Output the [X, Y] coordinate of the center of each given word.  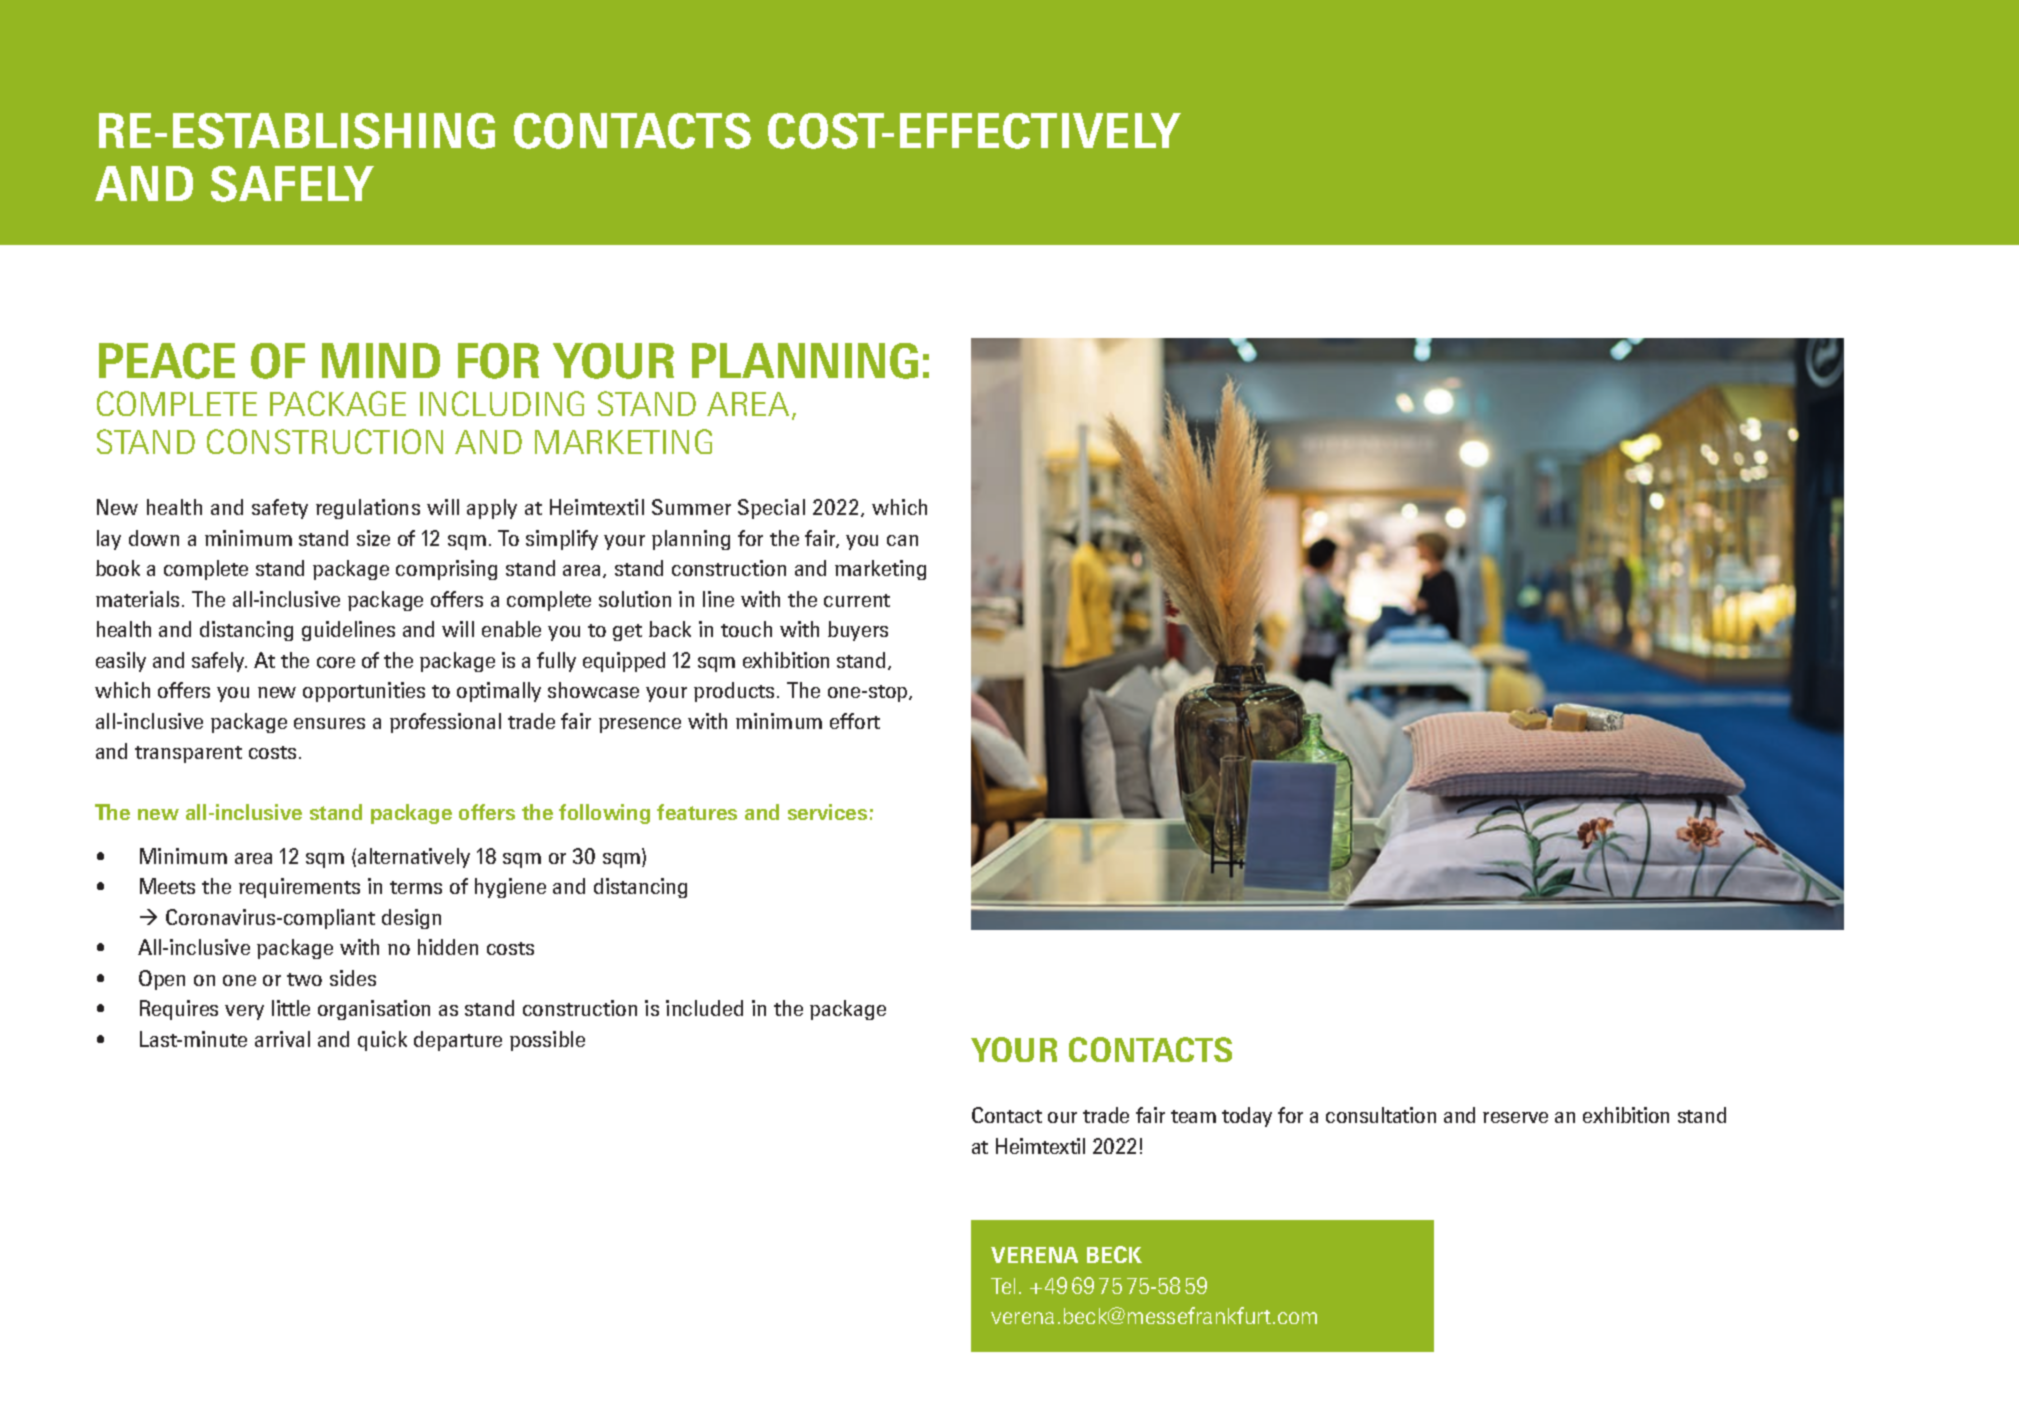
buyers [858, 631]
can [902, 540]
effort [855, 721]
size [373, 538]
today [1247, 1117]
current [857, 600]
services [827, 812]
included [704, 1008]
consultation [1381, 1115]
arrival [282, 1039]
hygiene [510, 888]
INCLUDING [502, 403]
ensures [329, 723]
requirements [299, 888]
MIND [381, 360]
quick [382, 1041]
